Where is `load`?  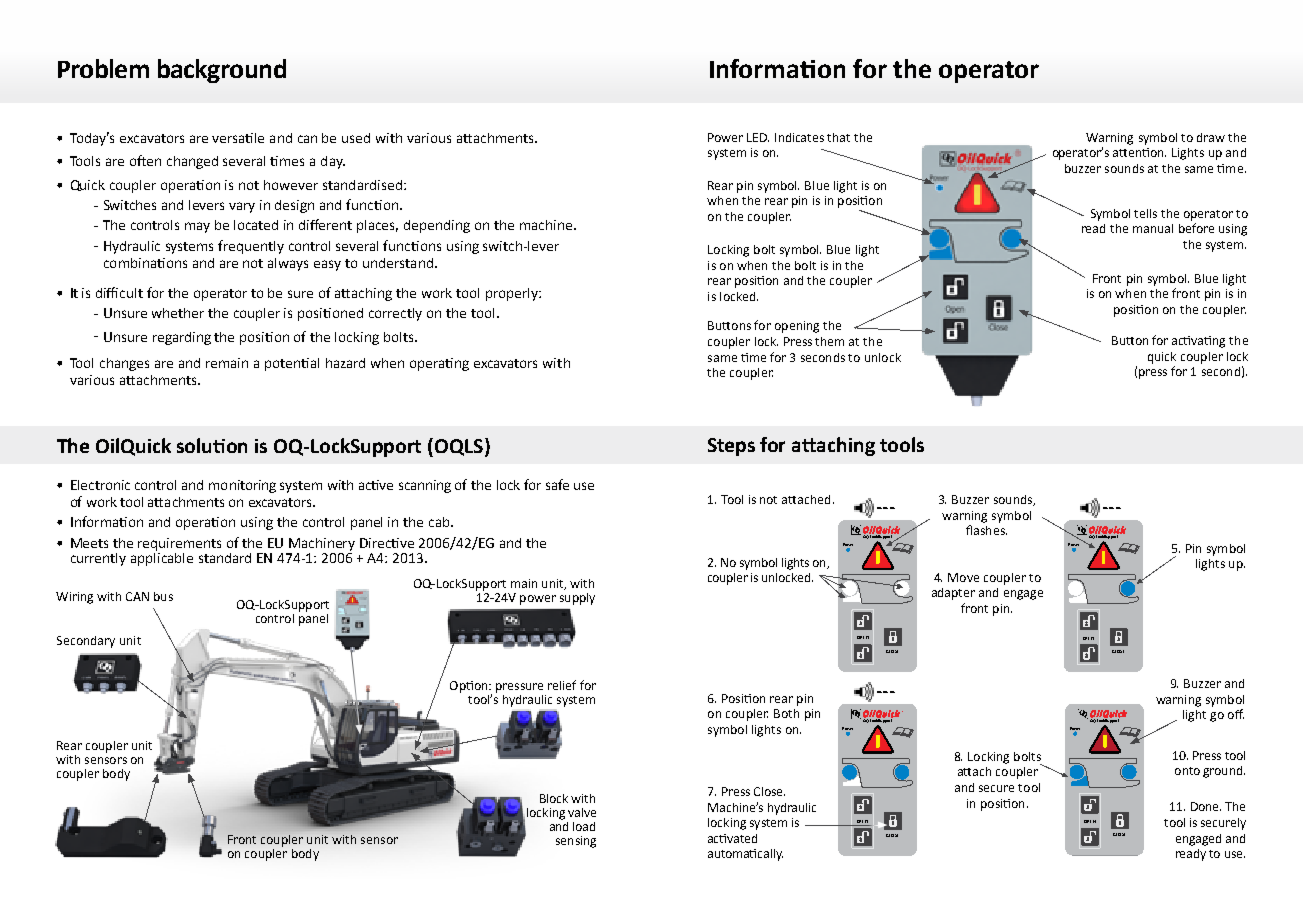 load is located at coordinates (584, 826).
